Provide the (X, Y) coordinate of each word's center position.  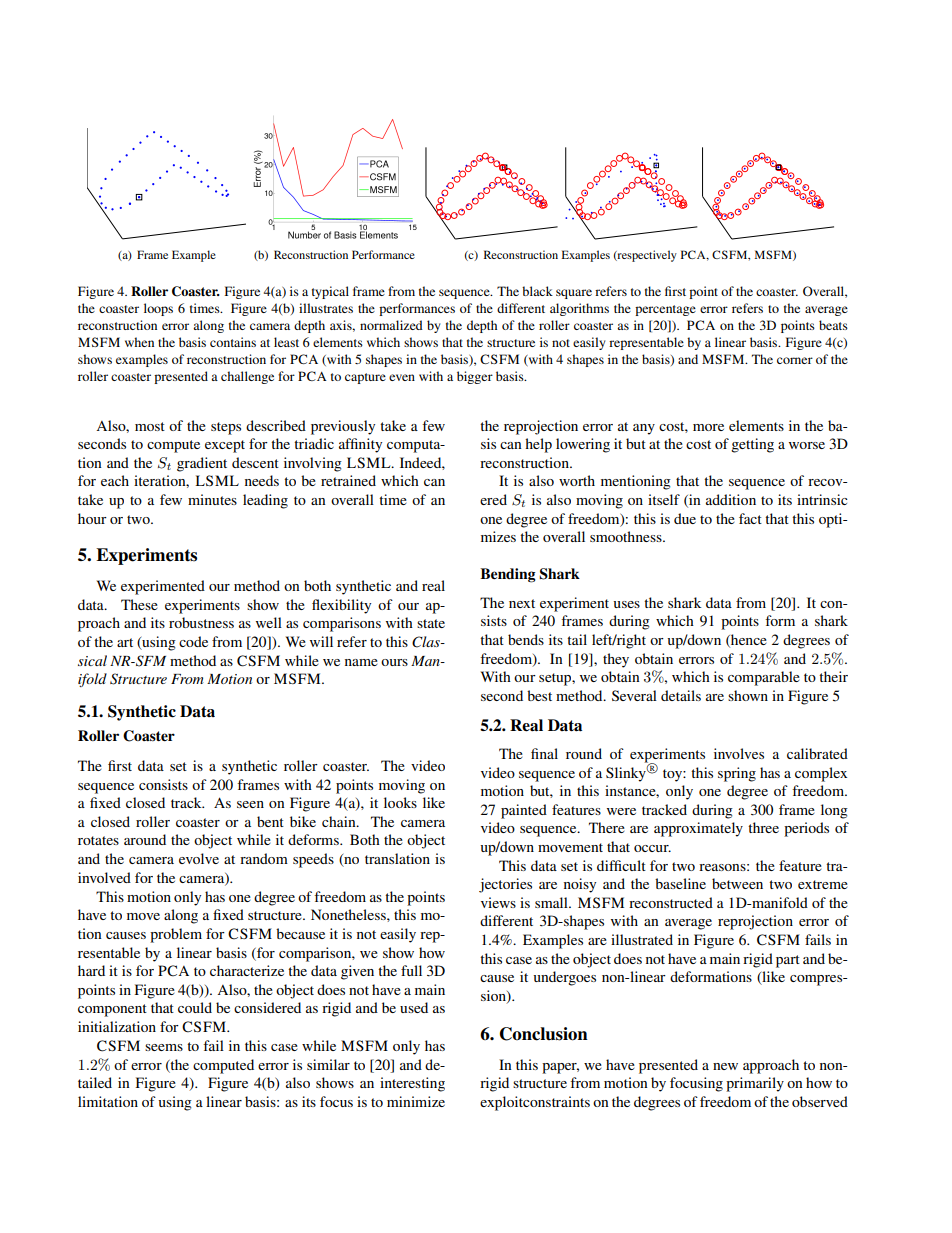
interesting (412, 1084)
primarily (755, 1084)
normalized (391, 325)
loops (158, 309)
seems (164, 1047)
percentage (665, 310)
